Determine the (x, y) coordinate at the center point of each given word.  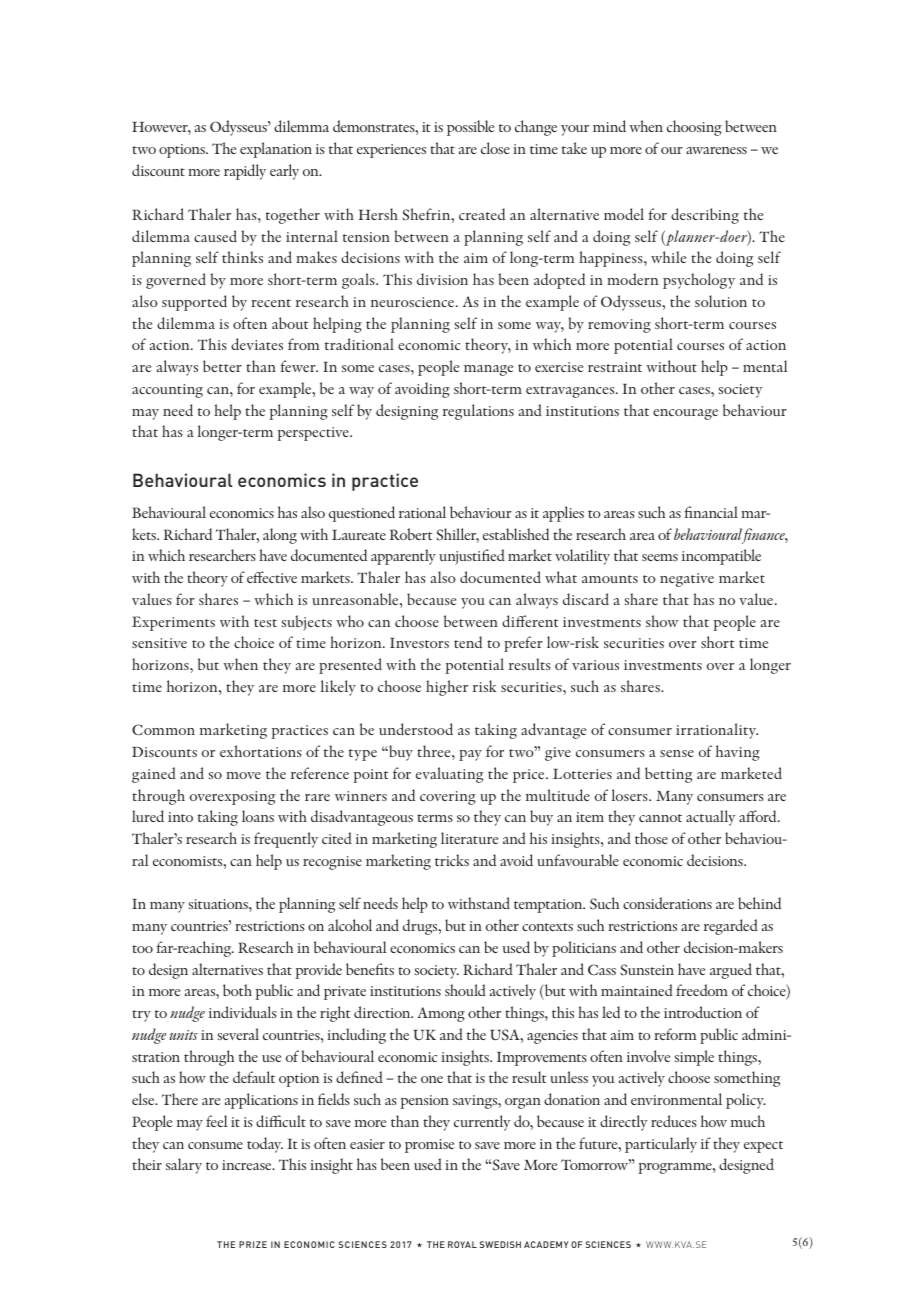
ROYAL (462, 1244)
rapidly (245, 172)
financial (711, 512)
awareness (716, 150)
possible (470, 128)
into (180, 817)
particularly (661, 1145)
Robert (411, 534)
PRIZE (253, 1244)
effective (272, 577)
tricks (452, 860)
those (651, 838)
